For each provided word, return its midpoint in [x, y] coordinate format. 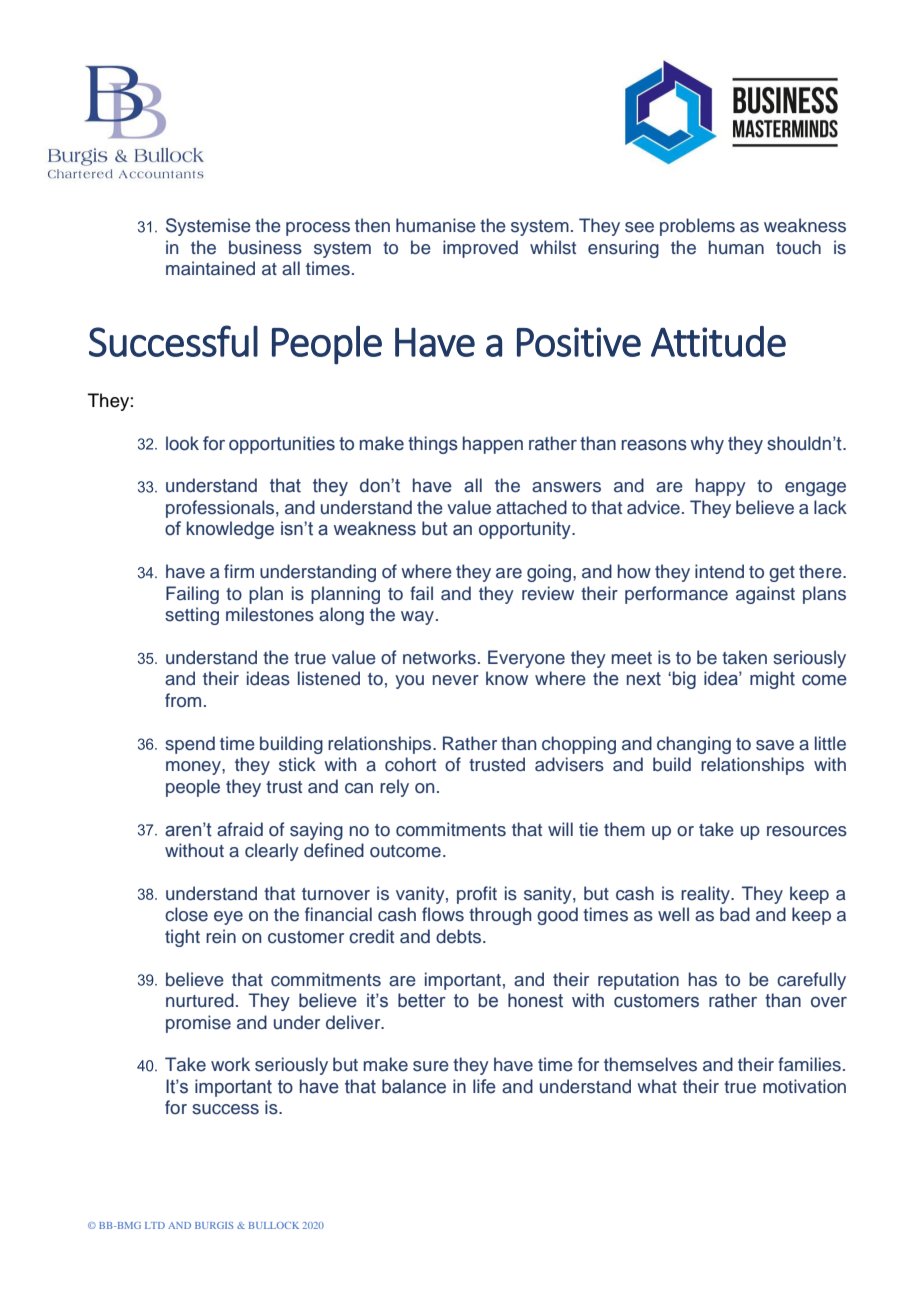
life [484, 1086]
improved [480, 249]
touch [798, 247]
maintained [210, 268]
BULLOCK [274, 1225]
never [456, 680]
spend [190, 745]
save [775, 745]
